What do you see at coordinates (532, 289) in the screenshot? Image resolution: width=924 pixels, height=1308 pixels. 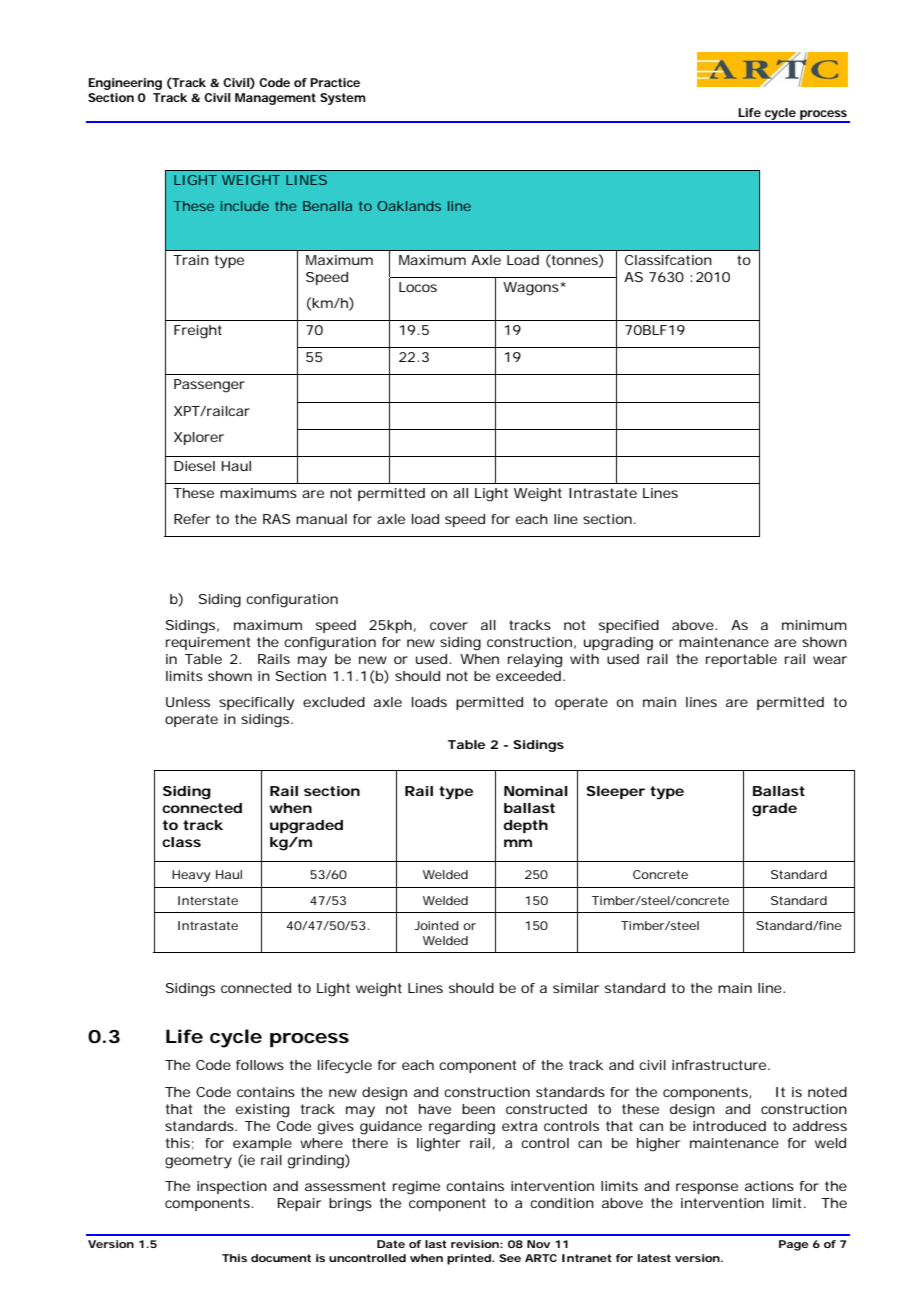 I see `Wagons` at bounding box center [532, 289].
